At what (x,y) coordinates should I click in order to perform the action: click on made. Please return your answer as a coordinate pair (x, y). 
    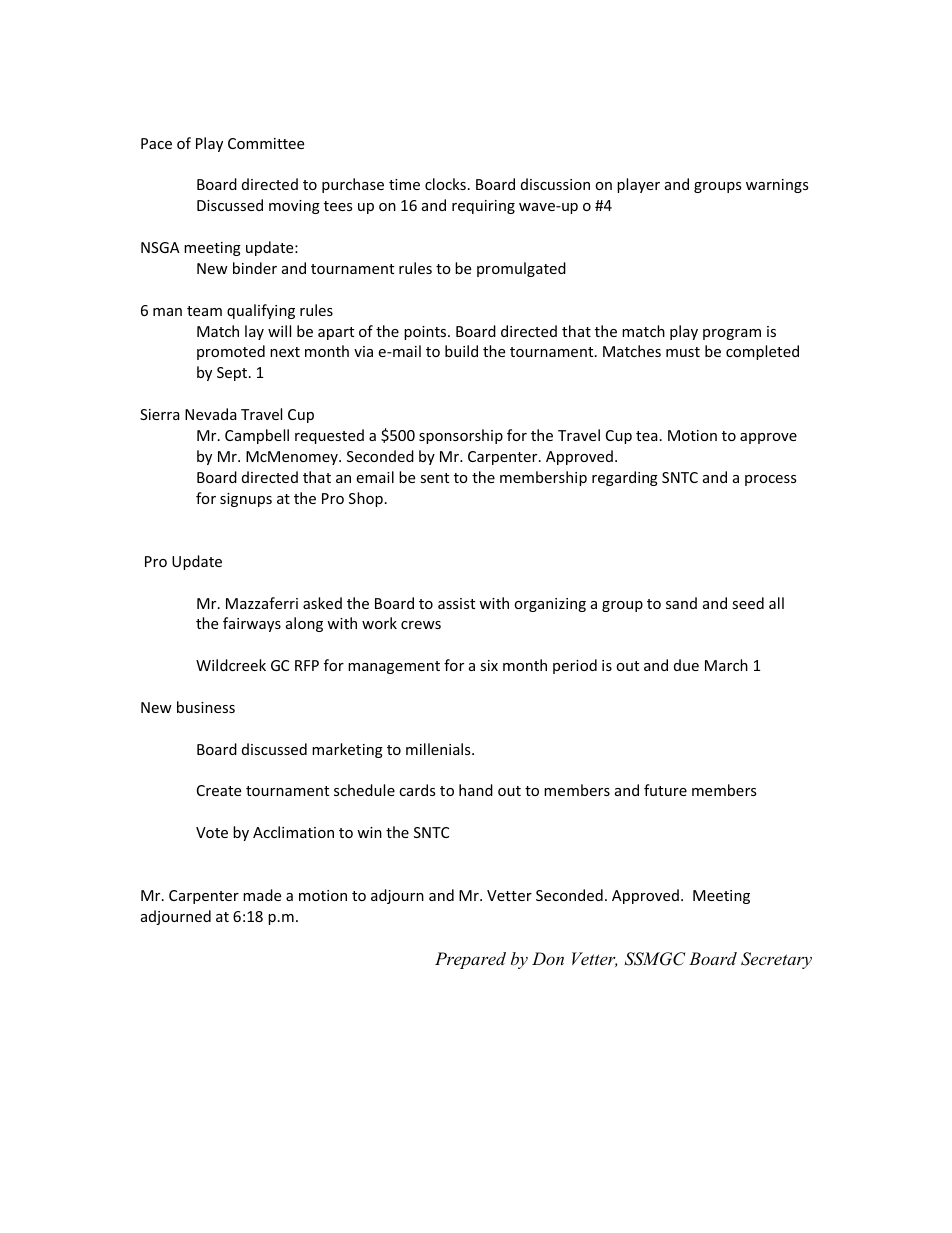
    Looking at the image, I should click on (262, 895).
